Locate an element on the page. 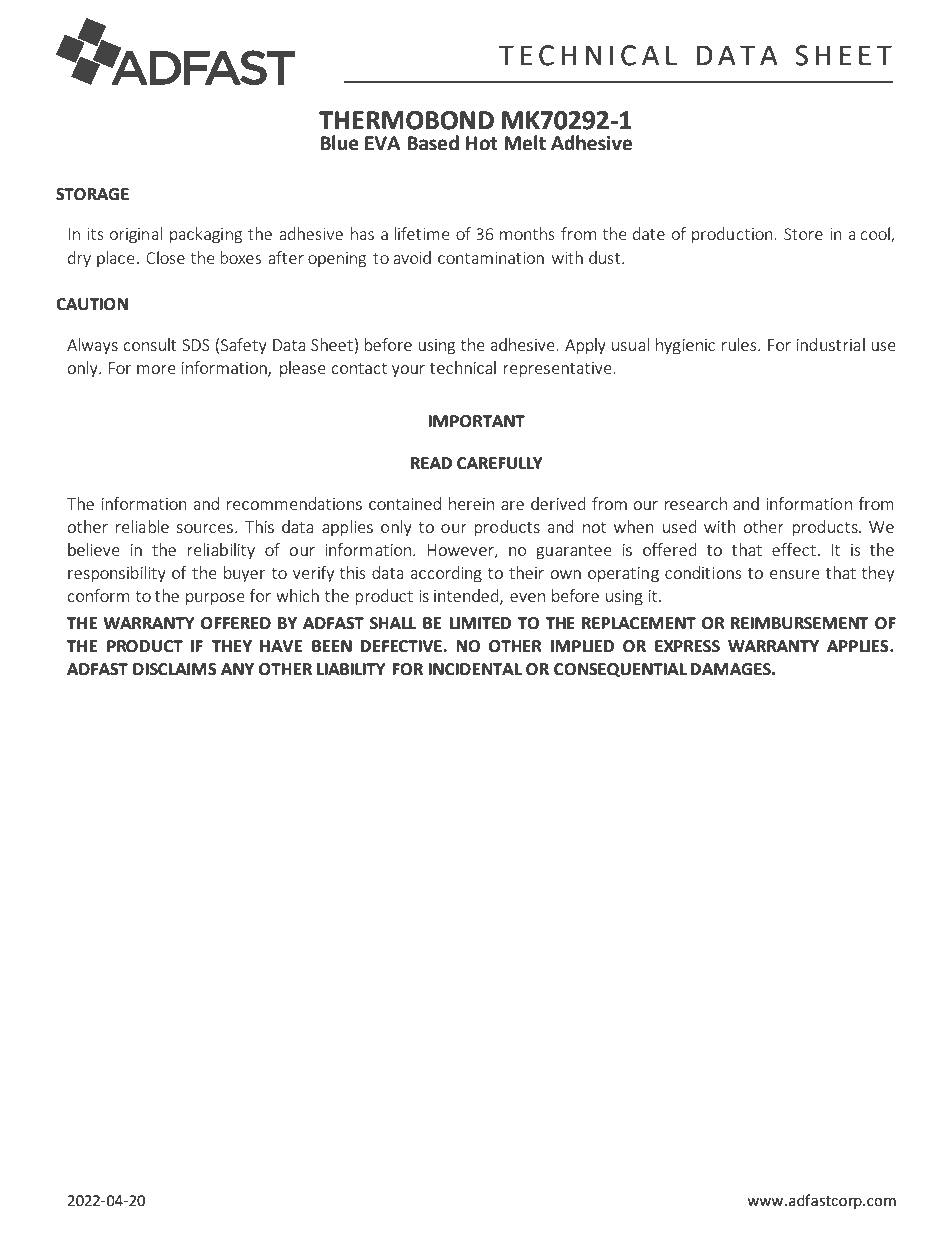 This document has width=952, height=1233. Close is located at coordinates (165, 257).
